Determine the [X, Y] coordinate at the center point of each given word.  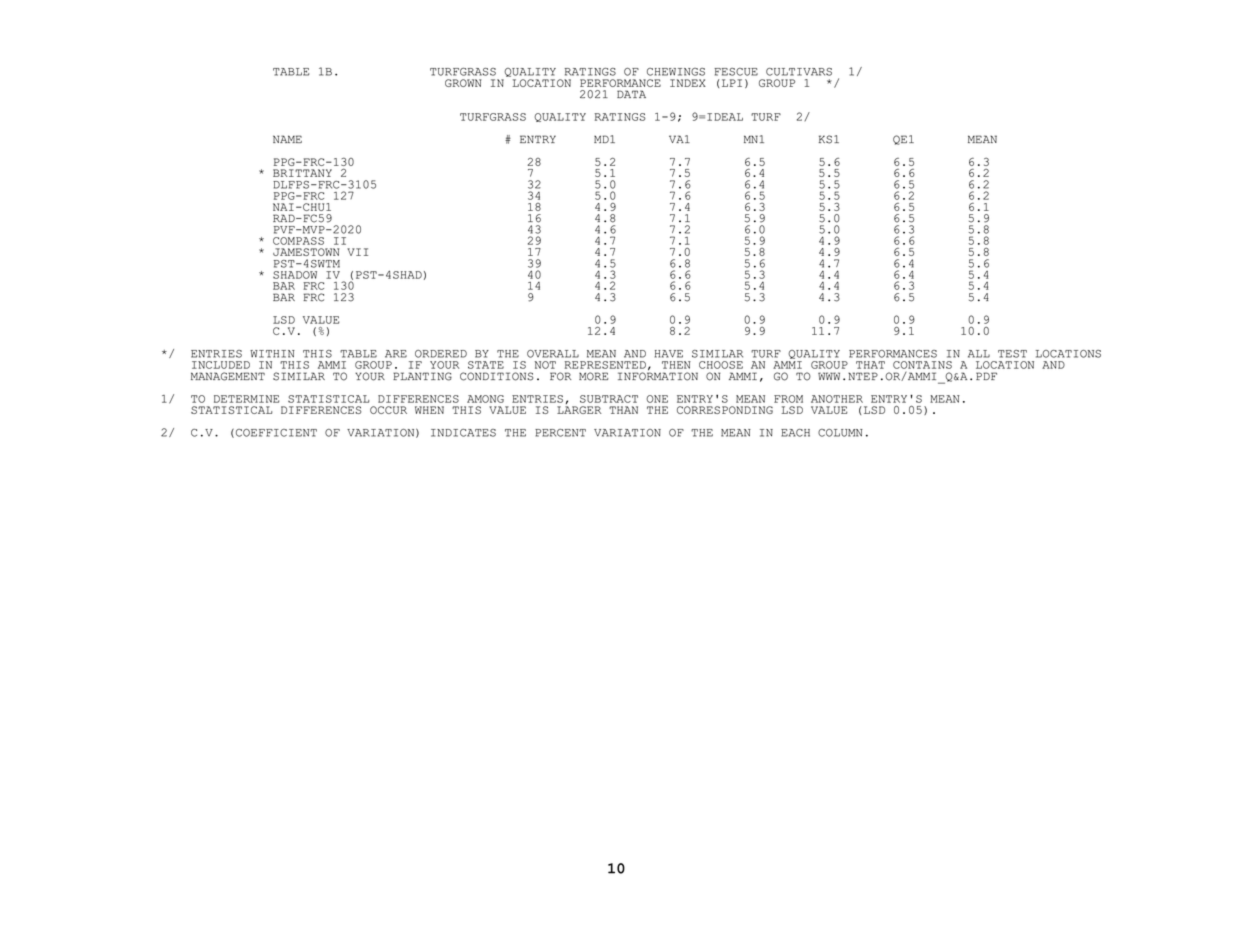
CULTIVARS [799, 72]
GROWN [463, 83]
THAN [623, 410]
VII [357, 252]
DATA [631, 94]
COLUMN [840, 433]
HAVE [669, 354]
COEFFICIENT [276, 433]
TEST [1012, 354]
